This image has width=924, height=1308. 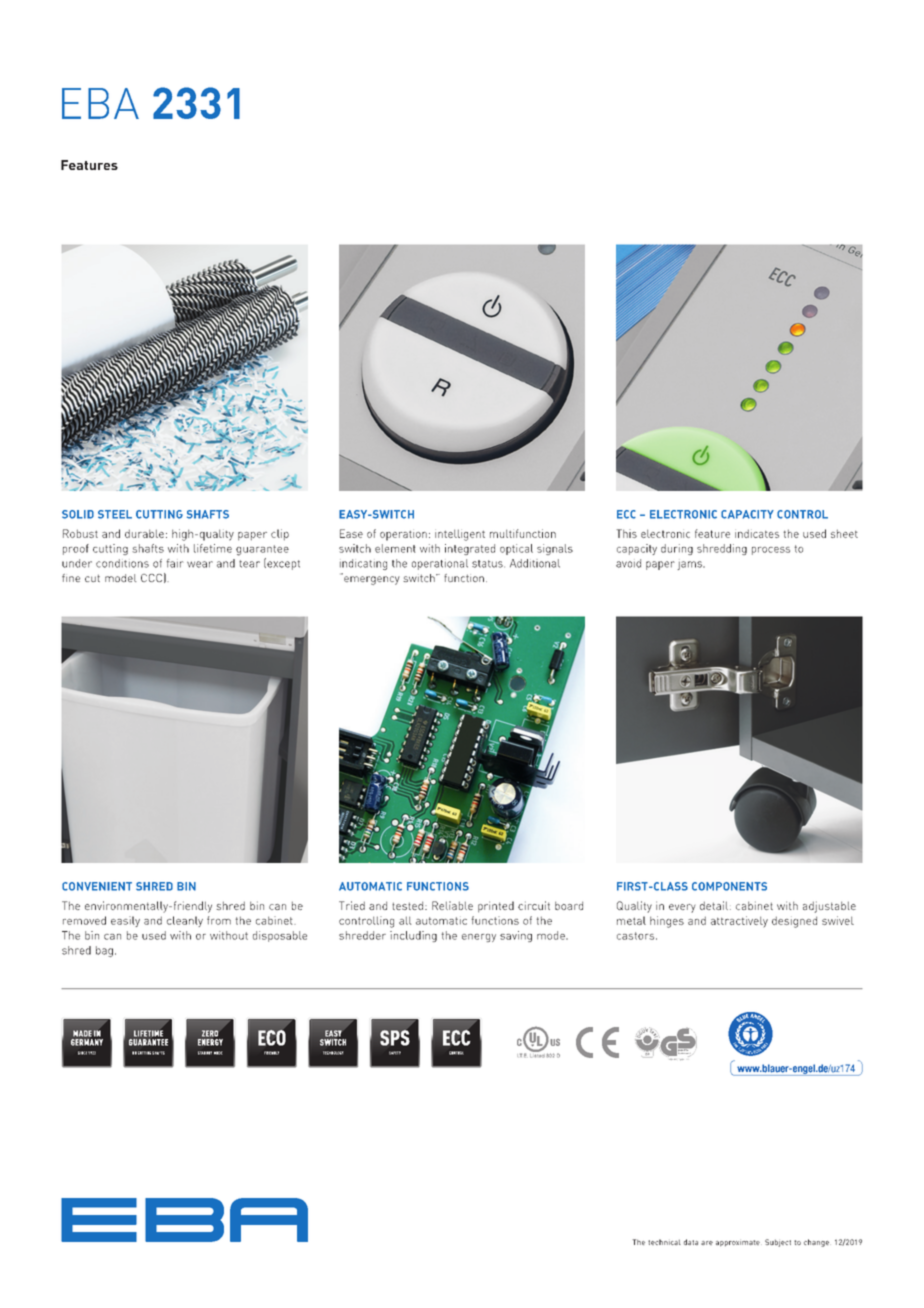 I want to click on CONVENIENT, so click(x=97, y=886).
